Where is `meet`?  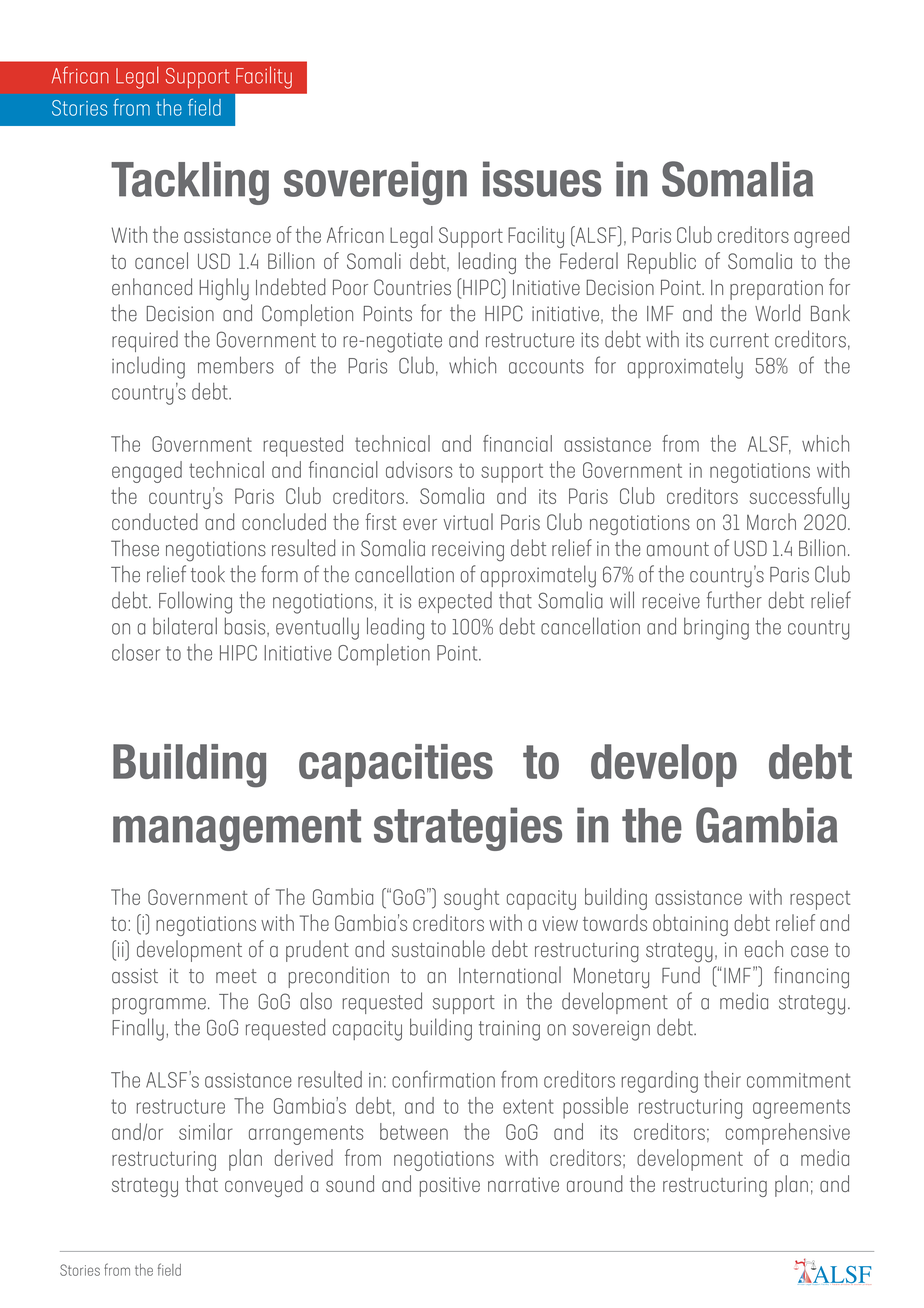
meet is located at coordinates (236, 976).
